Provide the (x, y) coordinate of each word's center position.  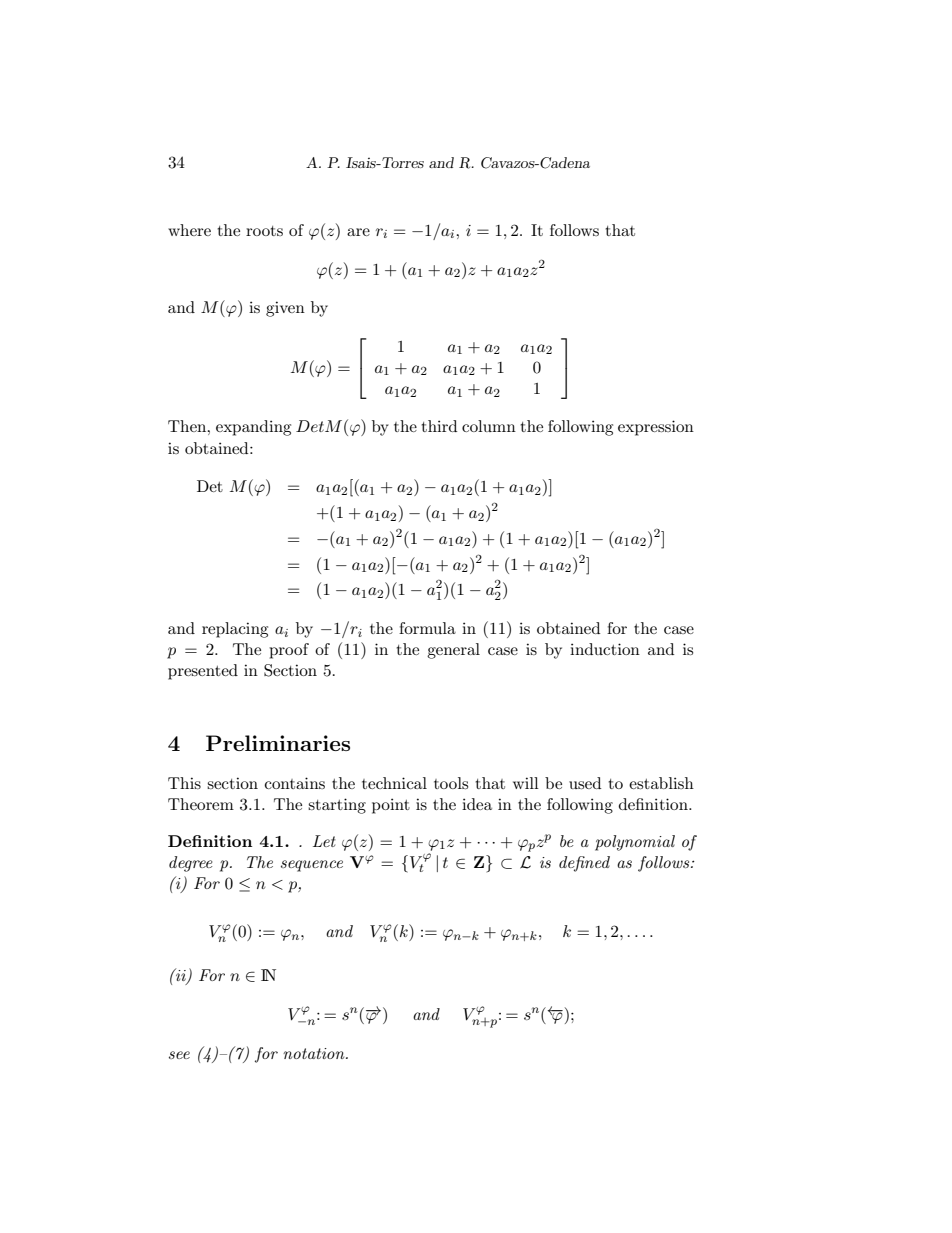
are (358, 232)
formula (427, 628)
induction (605, 649)
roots (264, 231)
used (585, 783)
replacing (235, 630)
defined (584, 864)
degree (191, 864)
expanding (253, 428)
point (391, 806)
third (439, 426)
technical (394, 783)
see (179, 1055)
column (489, 426)
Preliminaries (278, 743)
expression (656, 428)
